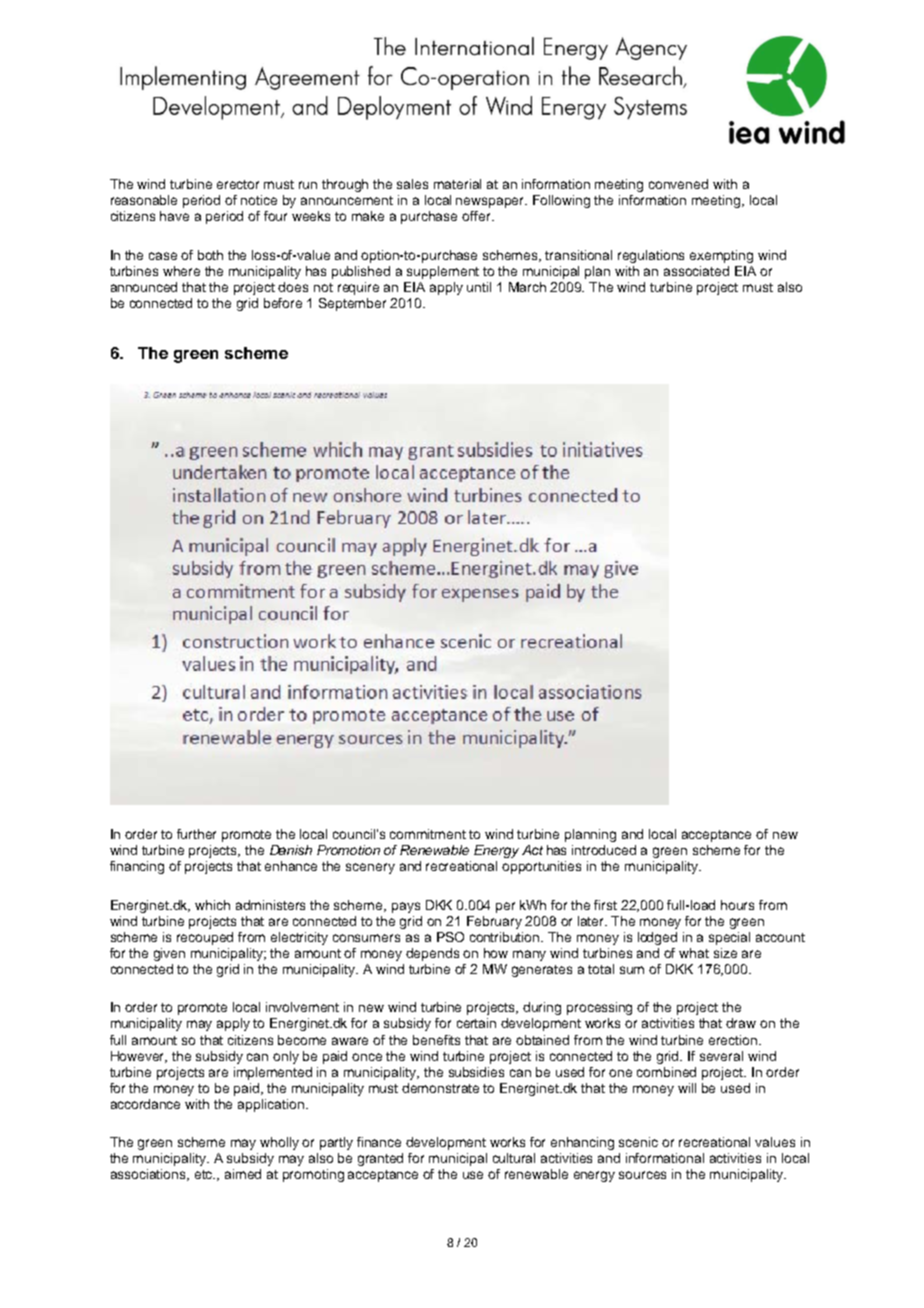  I want to click on further, so click(196, 834).
